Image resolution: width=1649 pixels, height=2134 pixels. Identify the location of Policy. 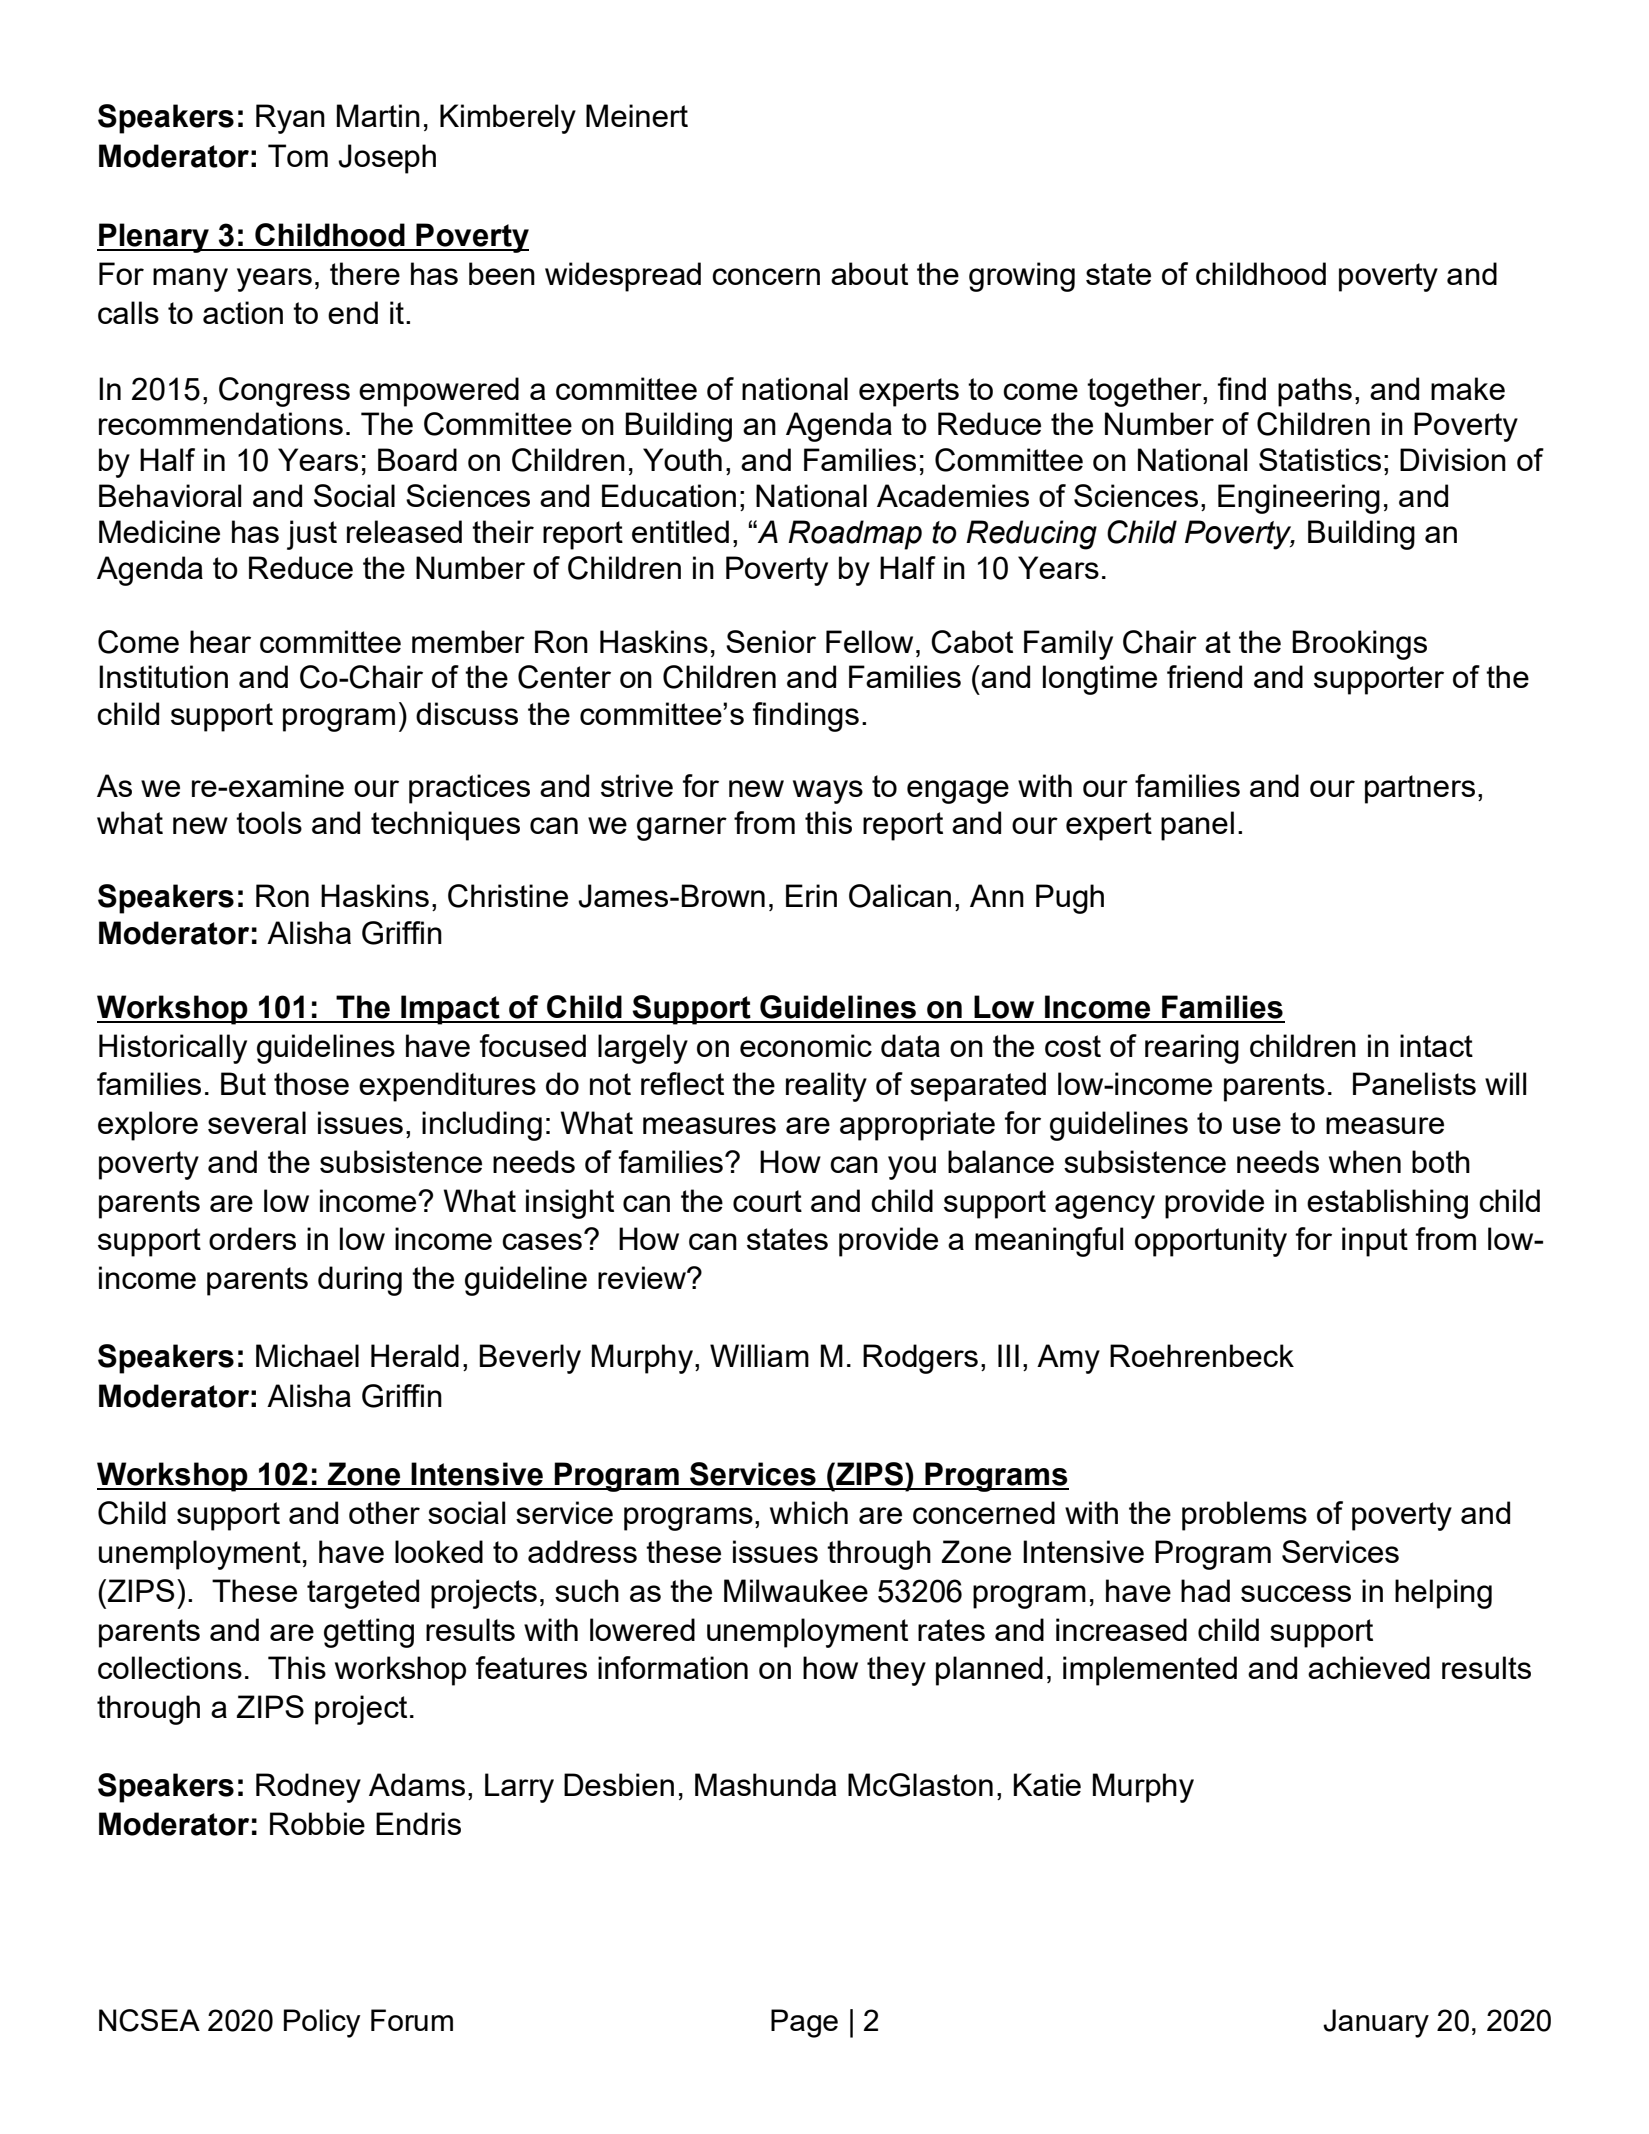
(322, 2023).
